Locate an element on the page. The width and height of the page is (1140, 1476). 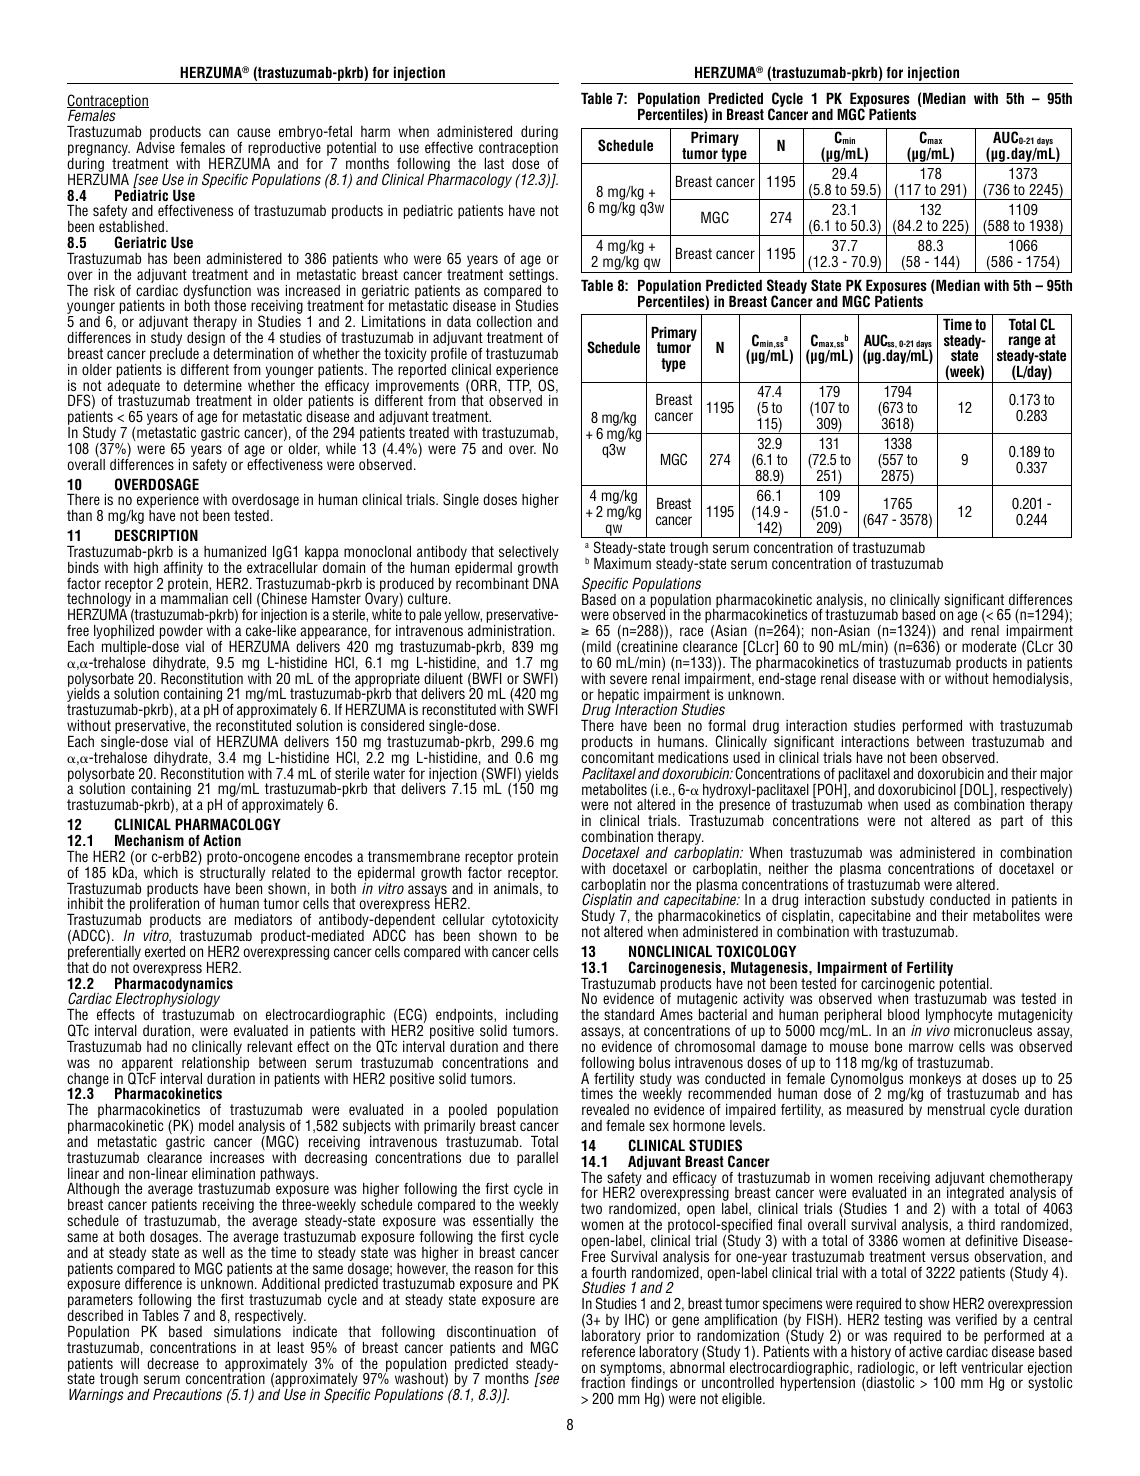
DOL is located at coordinates (978, 790).
